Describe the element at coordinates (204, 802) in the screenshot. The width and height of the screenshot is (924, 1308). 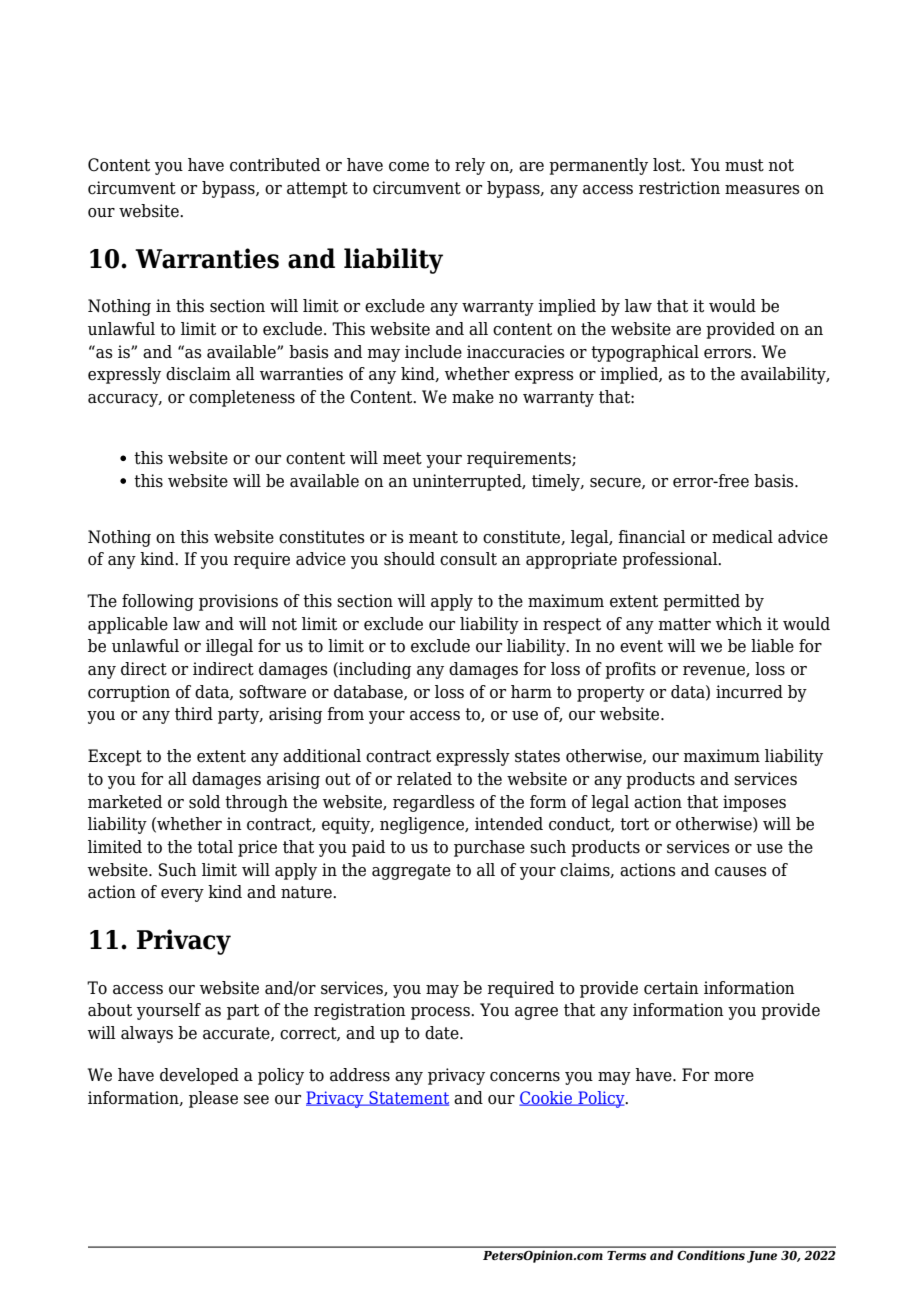
I see `sold` at that location.
